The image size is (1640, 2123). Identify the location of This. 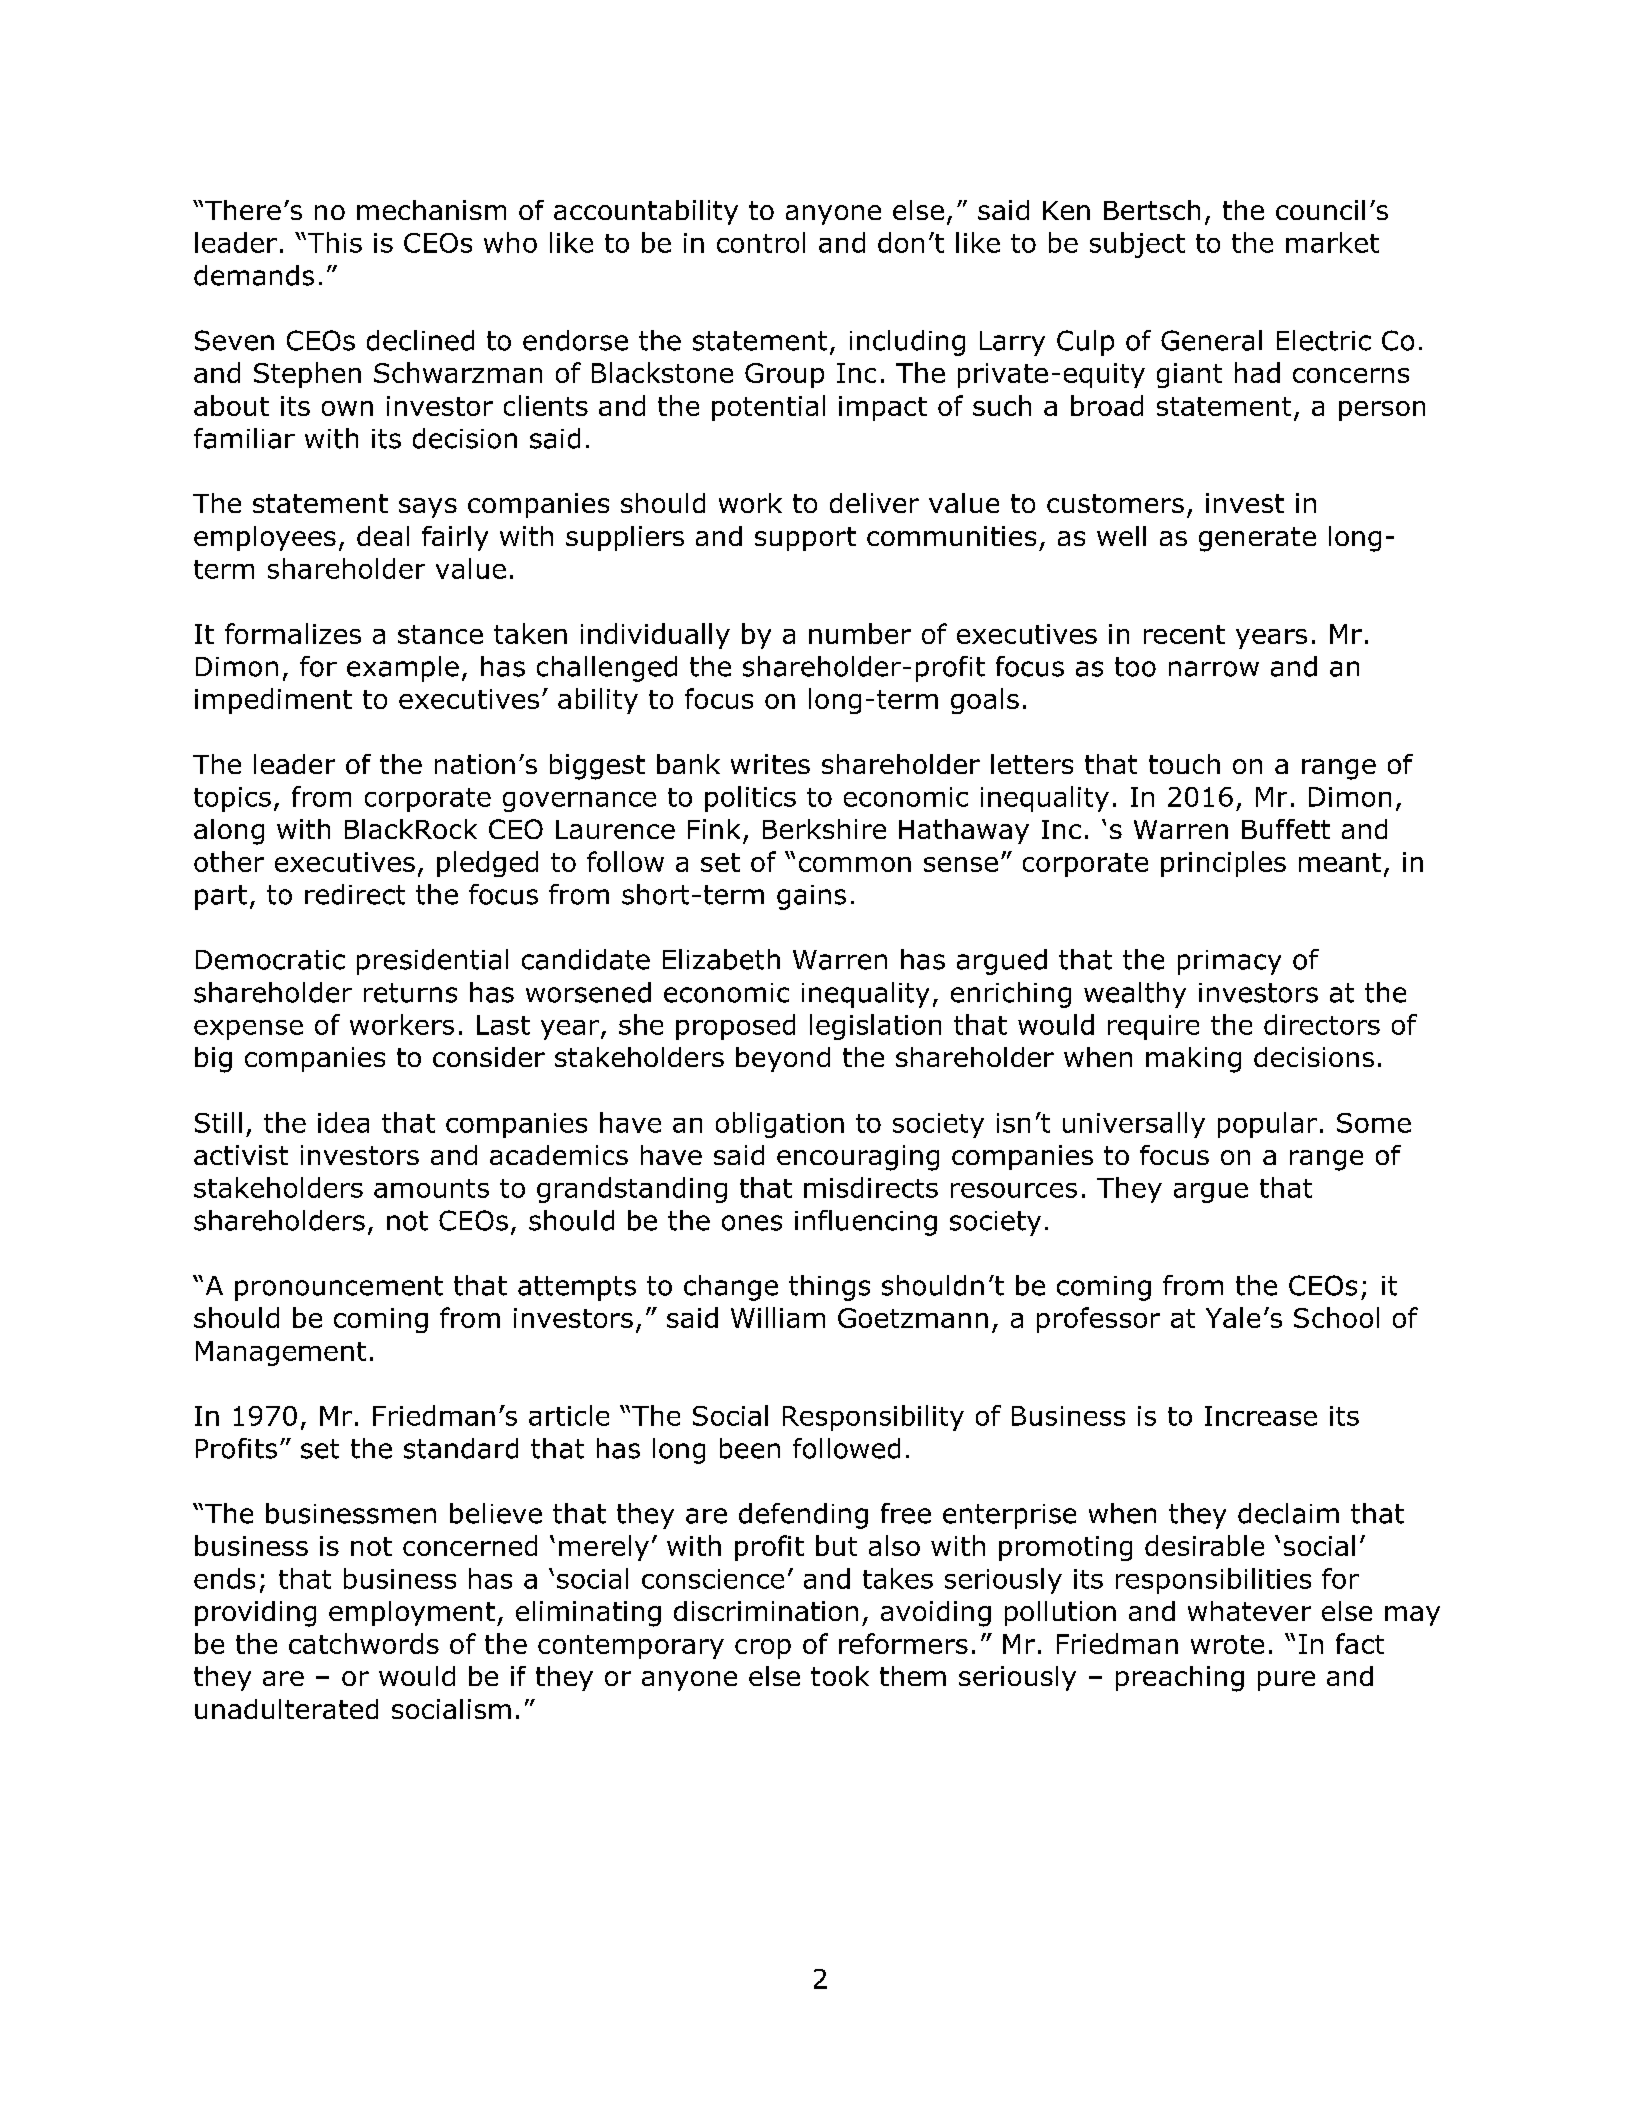
(333, 242).
